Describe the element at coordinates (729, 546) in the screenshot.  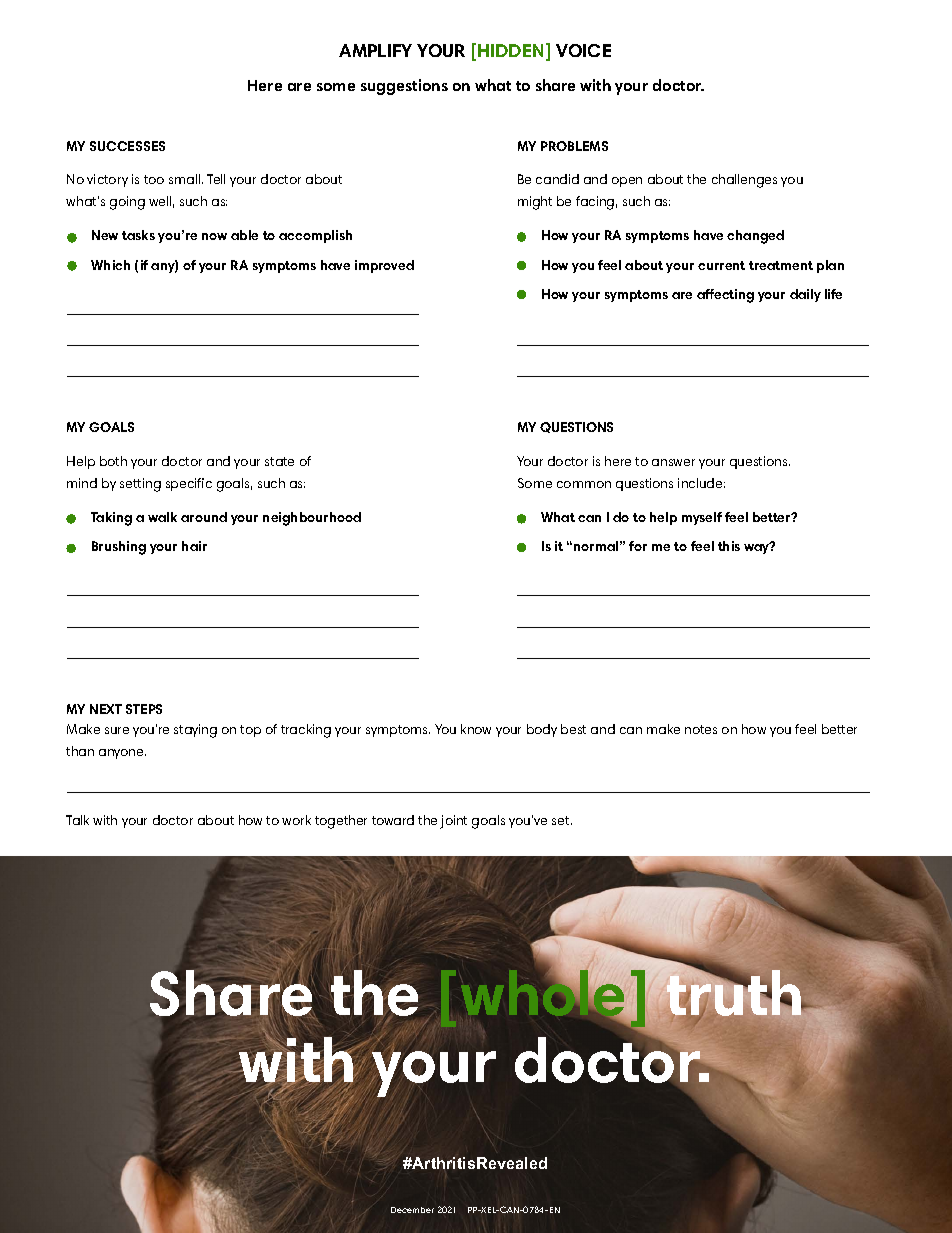
I see `this` at that location.
